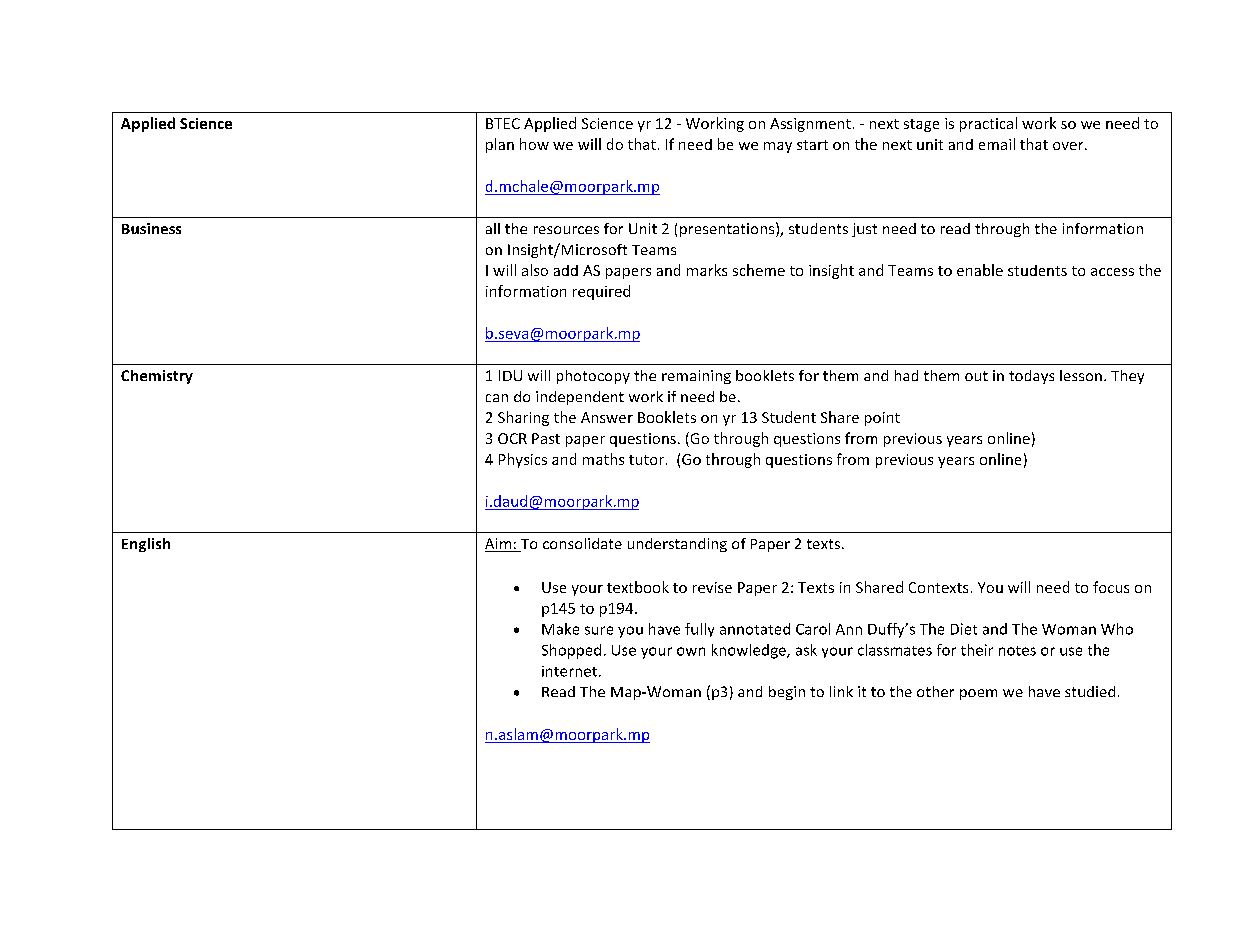 The image size is (1233, 952). What do you see at coordinates (157, 377) in the document?
I see `Chemistry` at bounding box center [157, 377].
